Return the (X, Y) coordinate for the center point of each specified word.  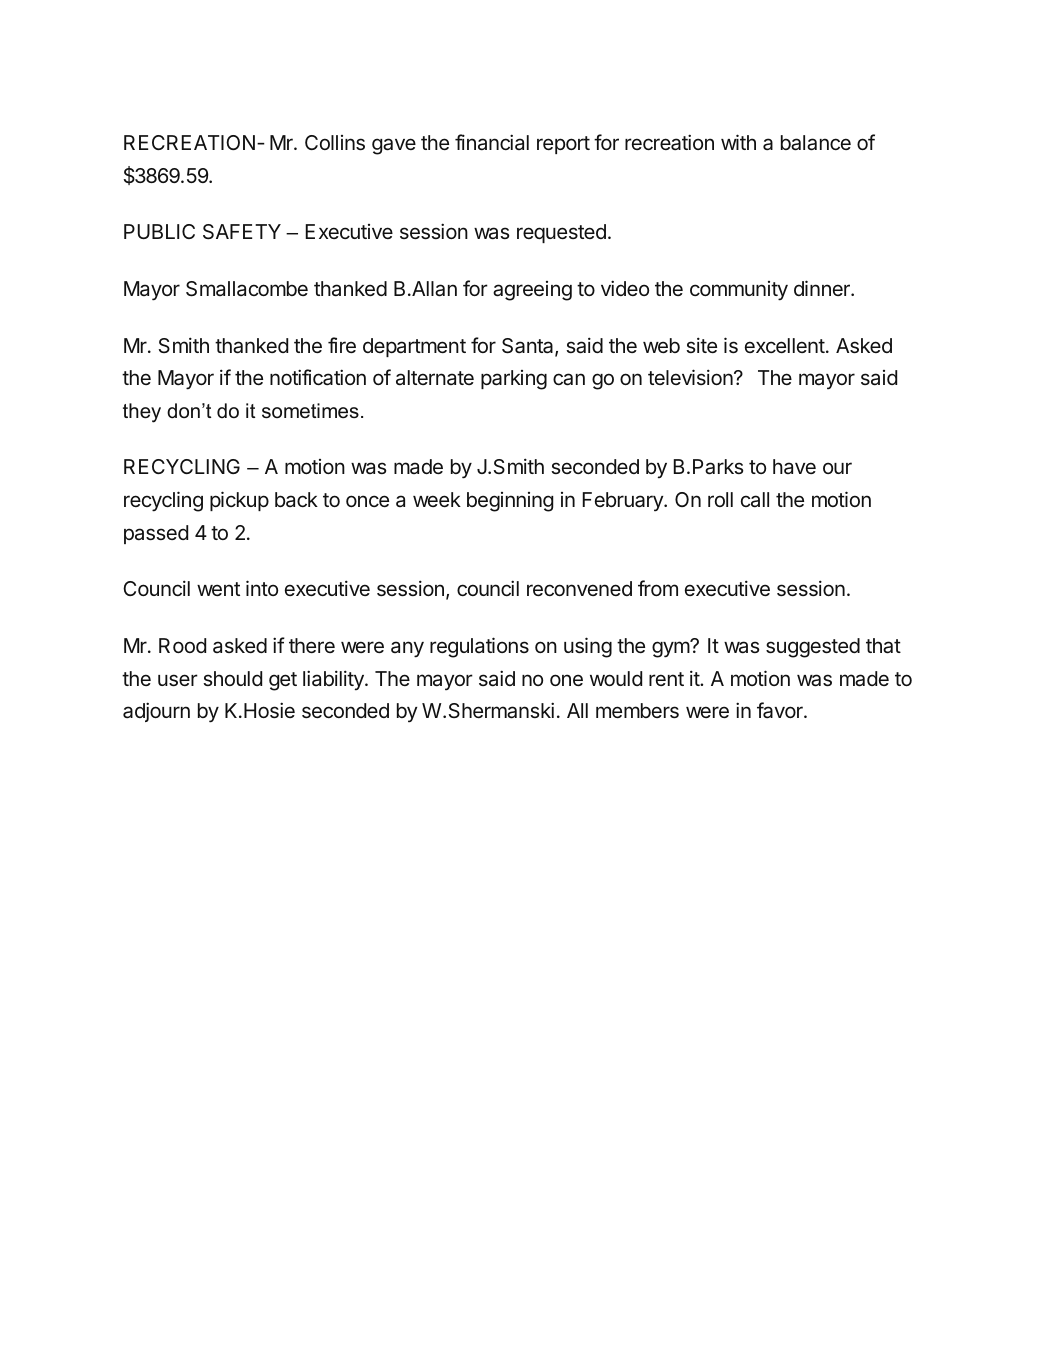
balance (816, 143)
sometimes (310, 411)
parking (514, 380)
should (232, 678)
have (794, 466)
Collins (335, 142)
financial (492, 142)
